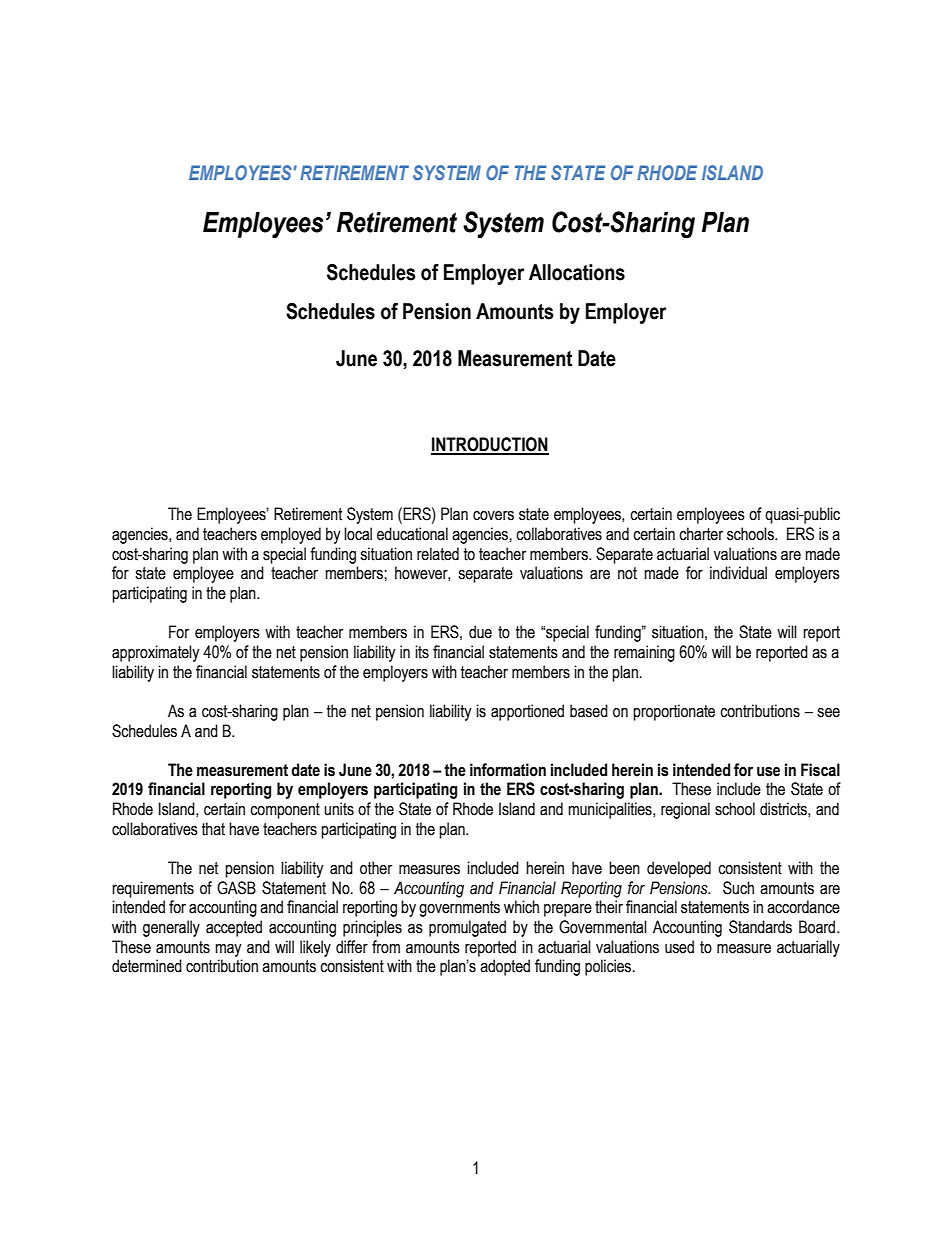 The width and height of the screenshot is (952, 1233). I want to click on remaining, so click(644, 653).
